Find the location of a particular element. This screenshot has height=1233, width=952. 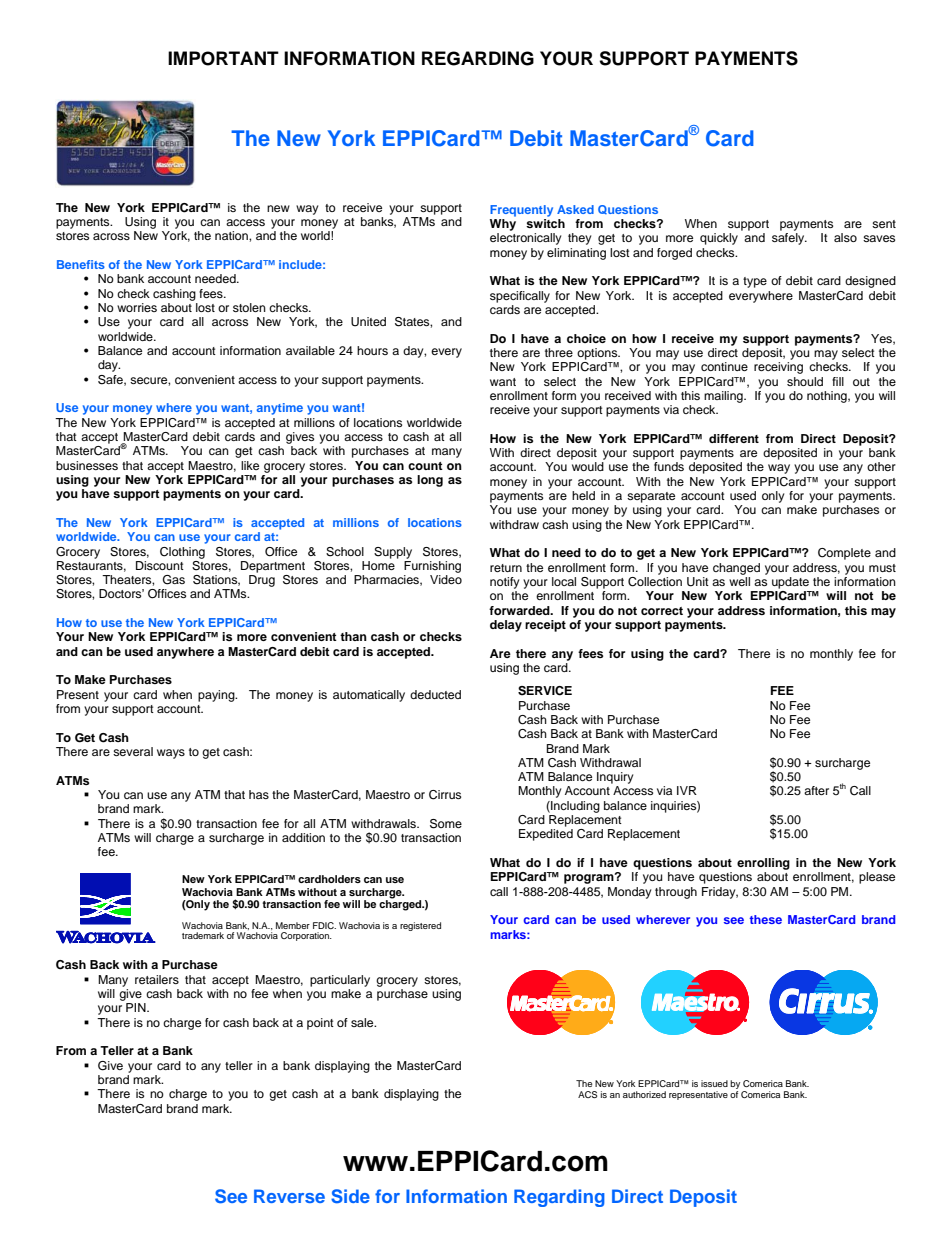

IMPORTANT is located at coordinates (223, 58).
